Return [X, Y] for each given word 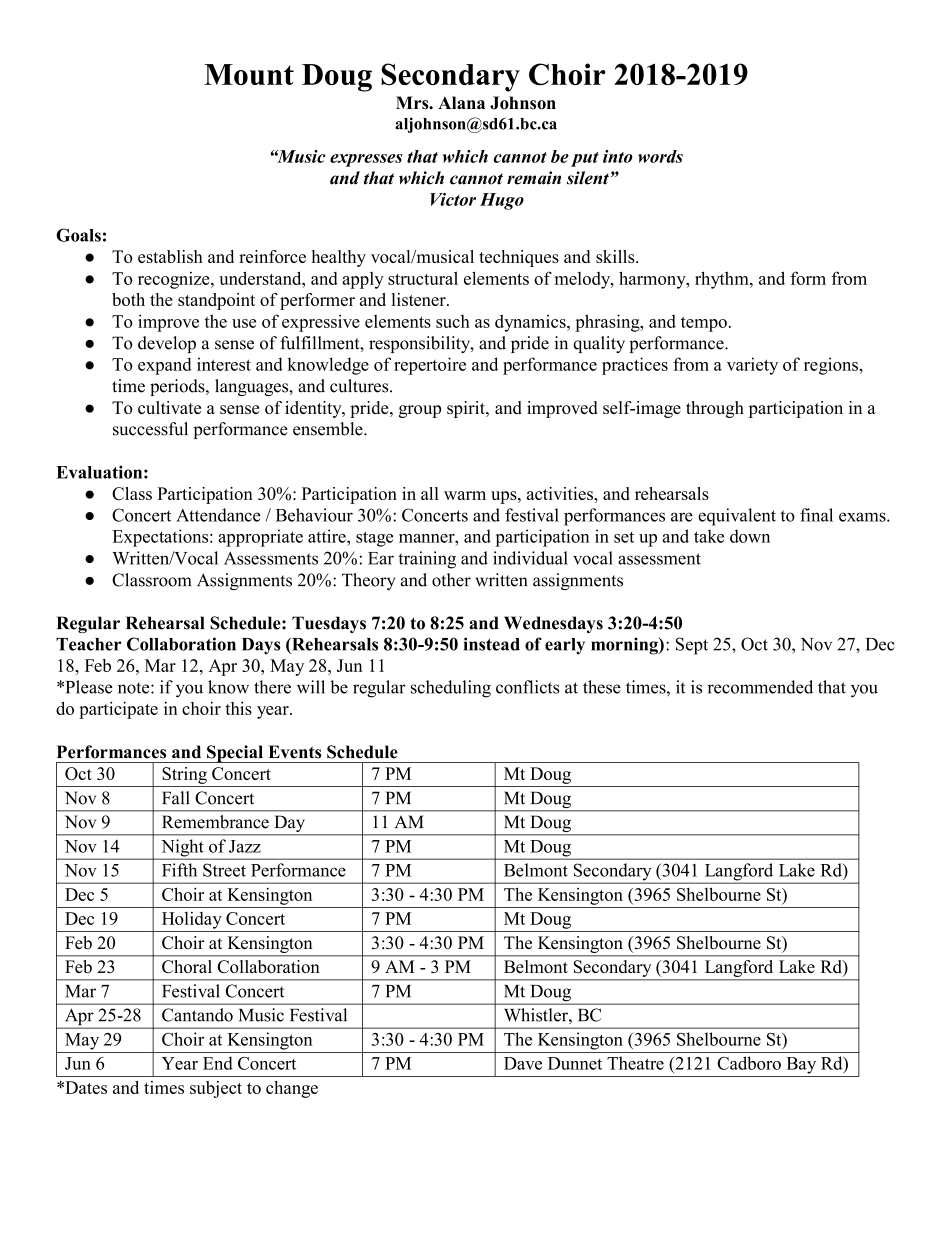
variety [752, 366]
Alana [461, 102]
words [660, 156]
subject [216, 1089]
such [453, 321]
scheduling [451, 689]
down [750, 536]
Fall [176, 798]
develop [167, 344]
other [451, 580]
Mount [249, 74]
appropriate [260, 538]
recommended [760, 687]
